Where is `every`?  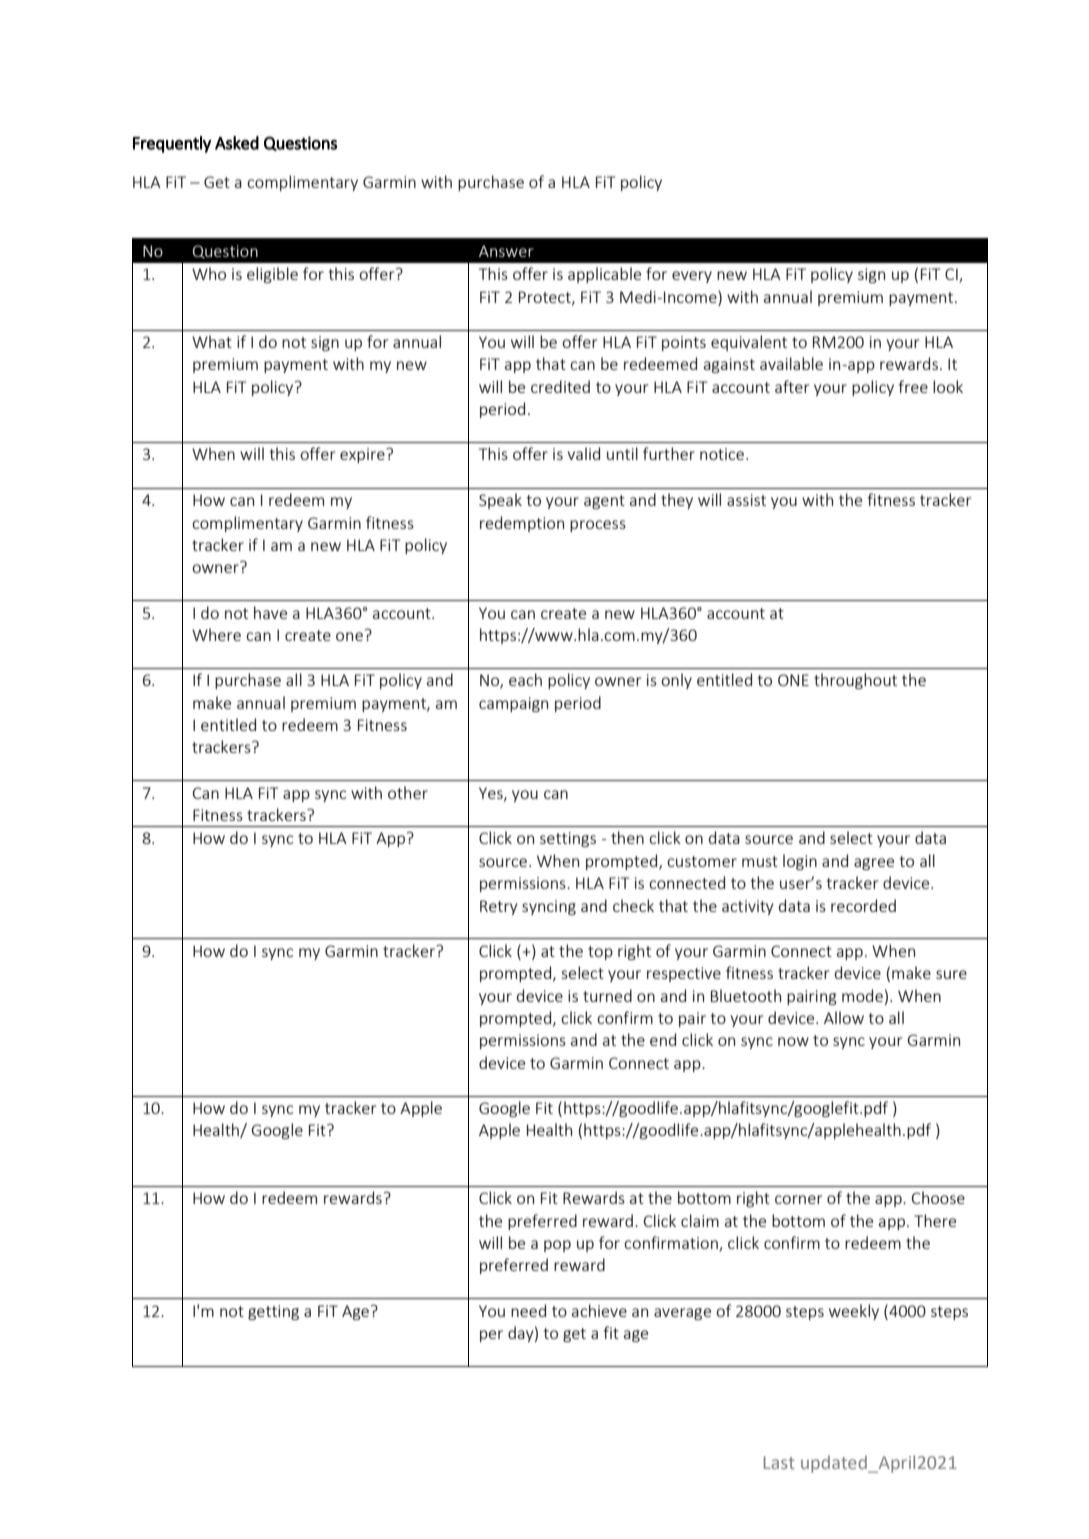 every is located at coordinates (692, 277).
